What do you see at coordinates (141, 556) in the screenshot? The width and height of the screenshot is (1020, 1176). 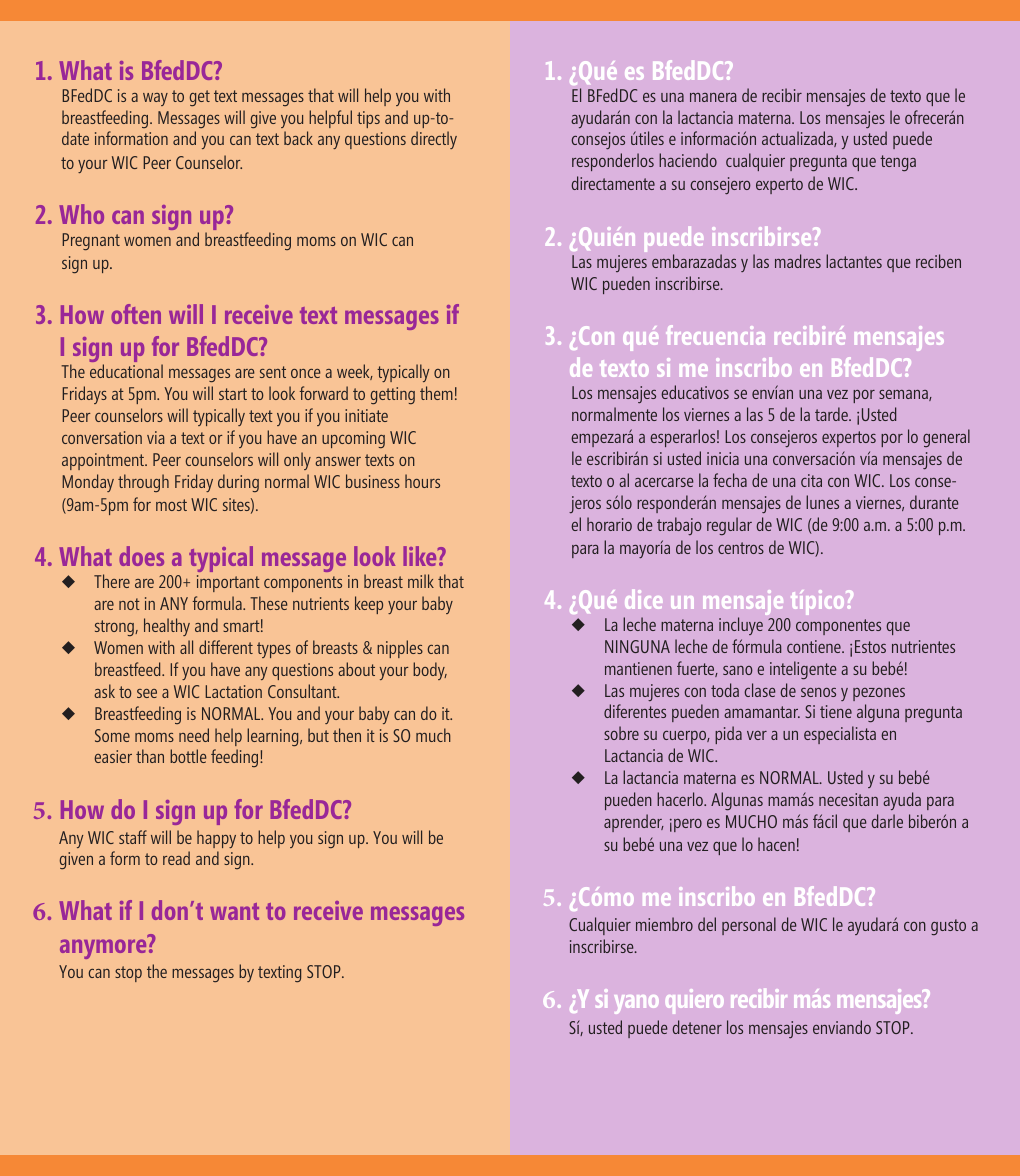 I see `does` at bounding box center [141, 556].
